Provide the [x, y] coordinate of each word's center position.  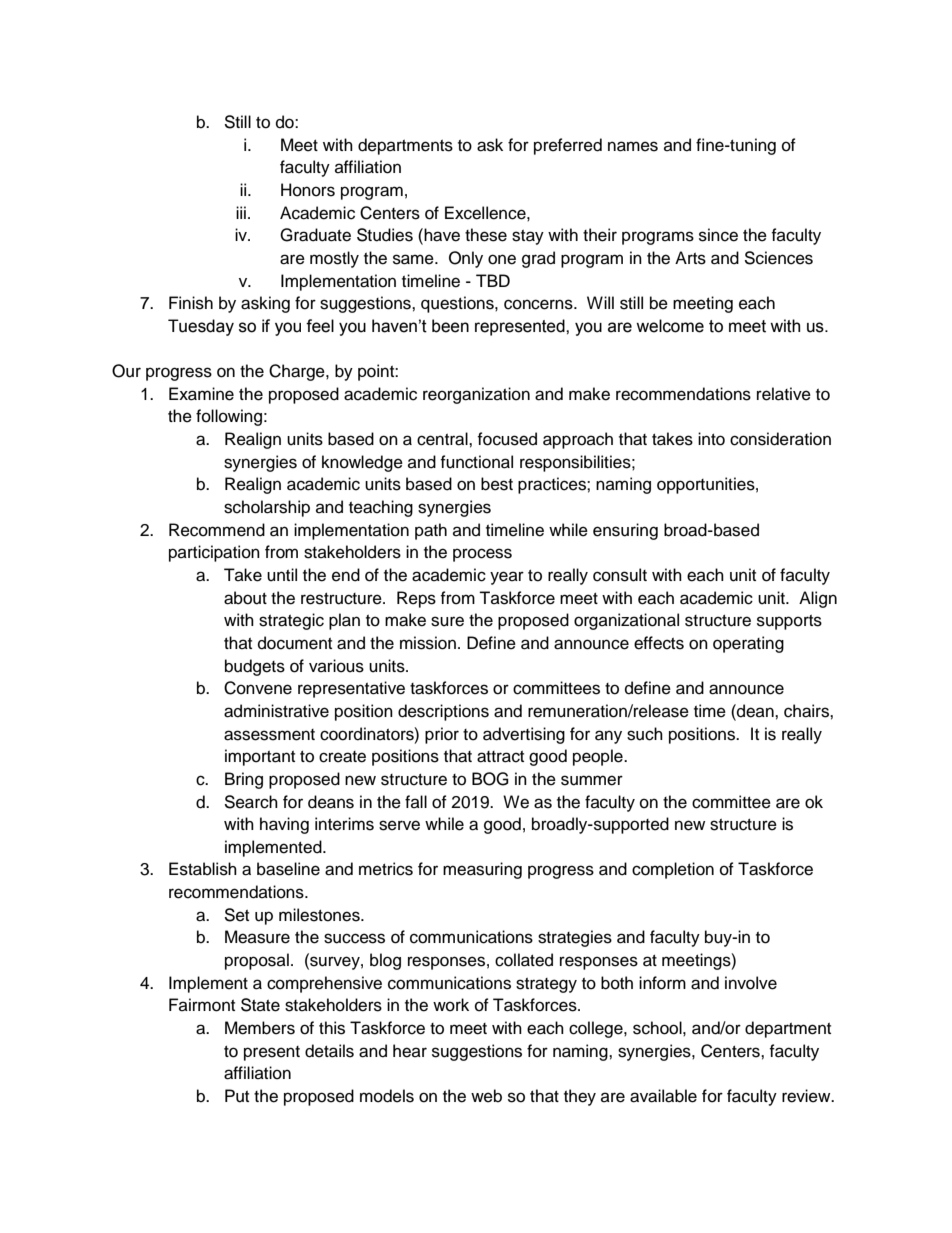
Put [237, 1096]
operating [748, 644]
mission [428, 643]
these [486, 235]
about [245, 598]
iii [241, 212]
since [718, 235]
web [486, 1096]
